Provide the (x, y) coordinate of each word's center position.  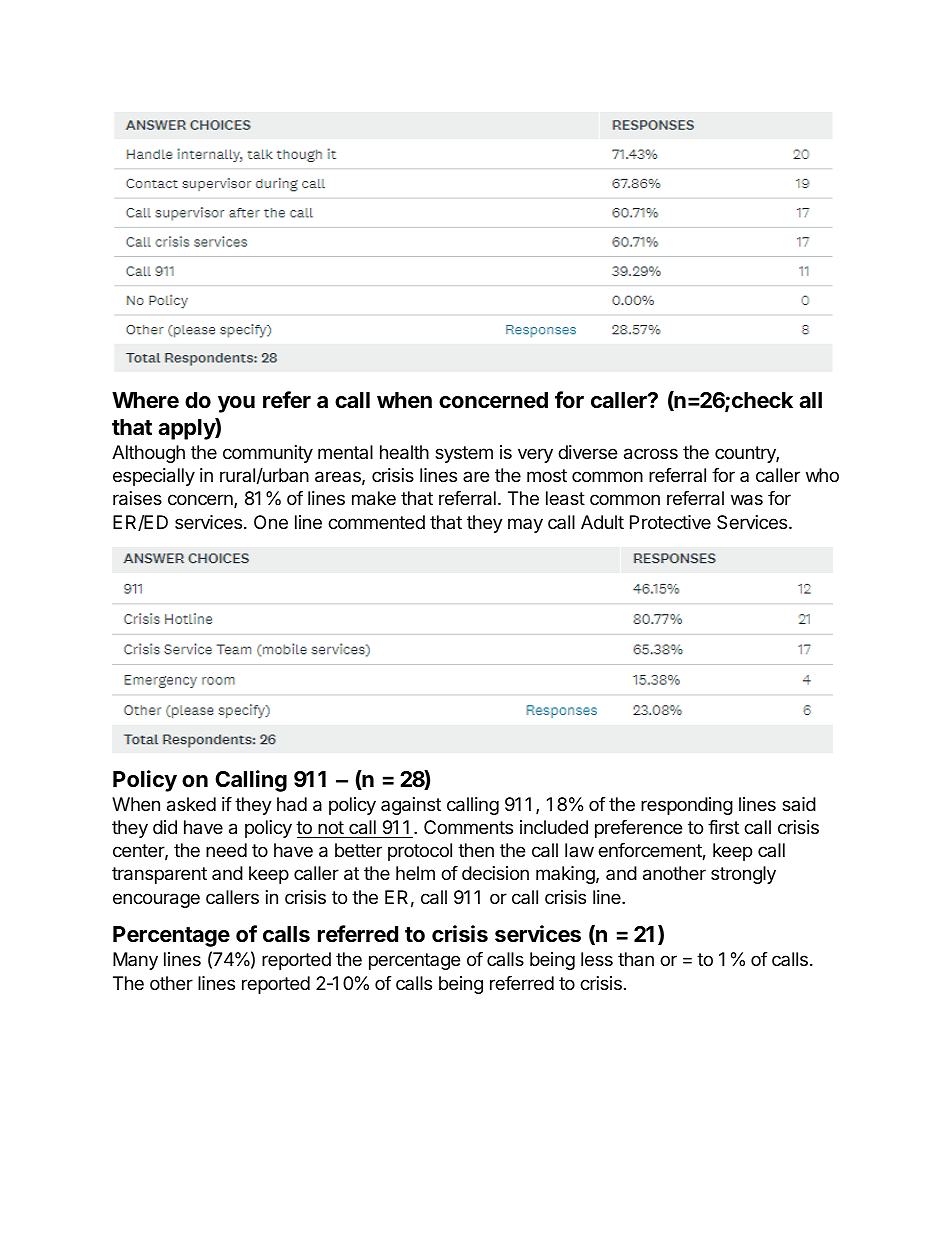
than (636, 959)
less (597, 959)
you (236, 404)
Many (135, 961)
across (651, 454)
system (464, 454)
